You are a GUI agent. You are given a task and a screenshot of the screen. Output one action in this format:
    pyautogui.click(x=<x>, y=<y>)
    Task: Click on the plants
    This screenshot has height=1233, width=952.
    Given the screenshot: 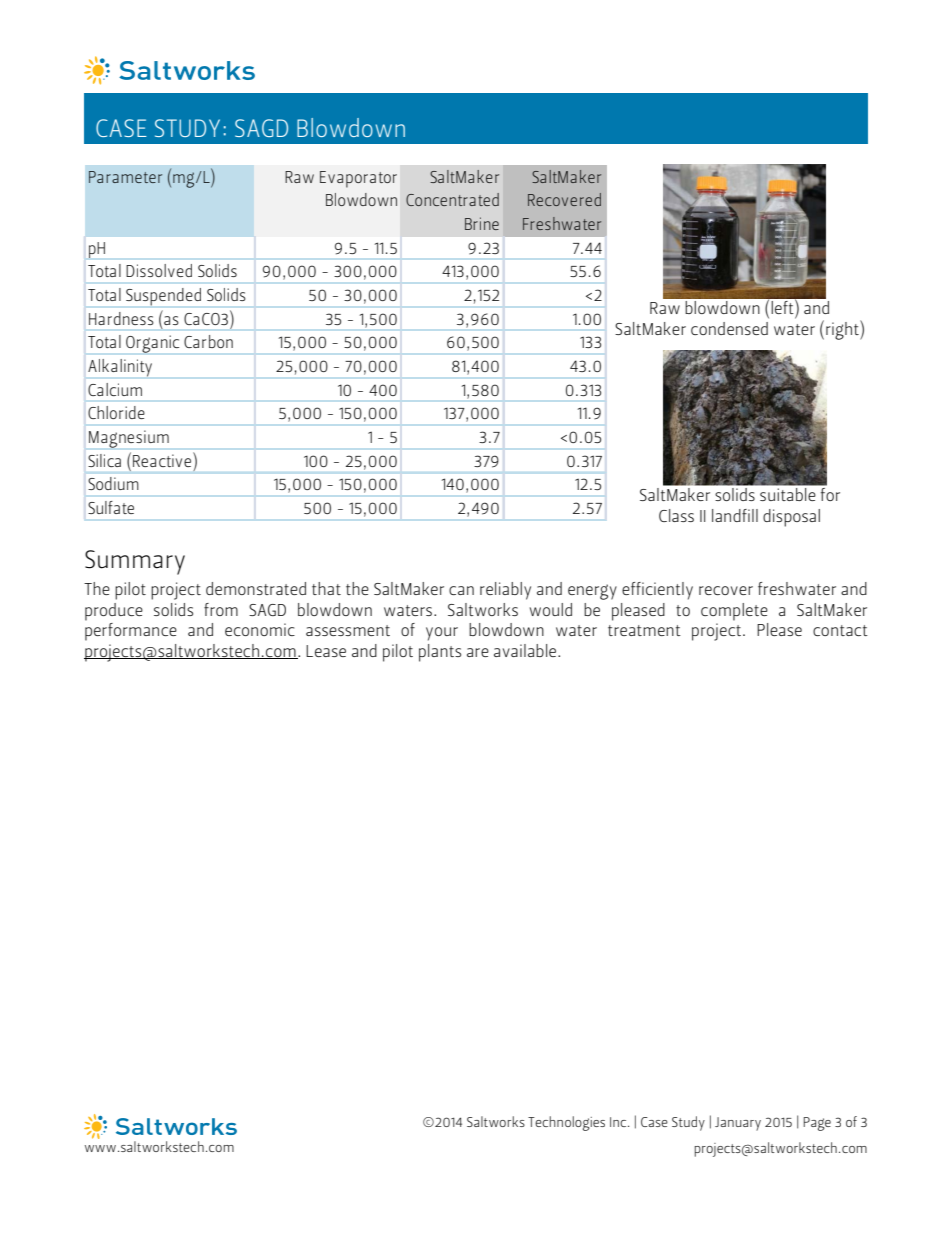 What is the action you would take?
    pyautogui.click(x=440, y=653)
